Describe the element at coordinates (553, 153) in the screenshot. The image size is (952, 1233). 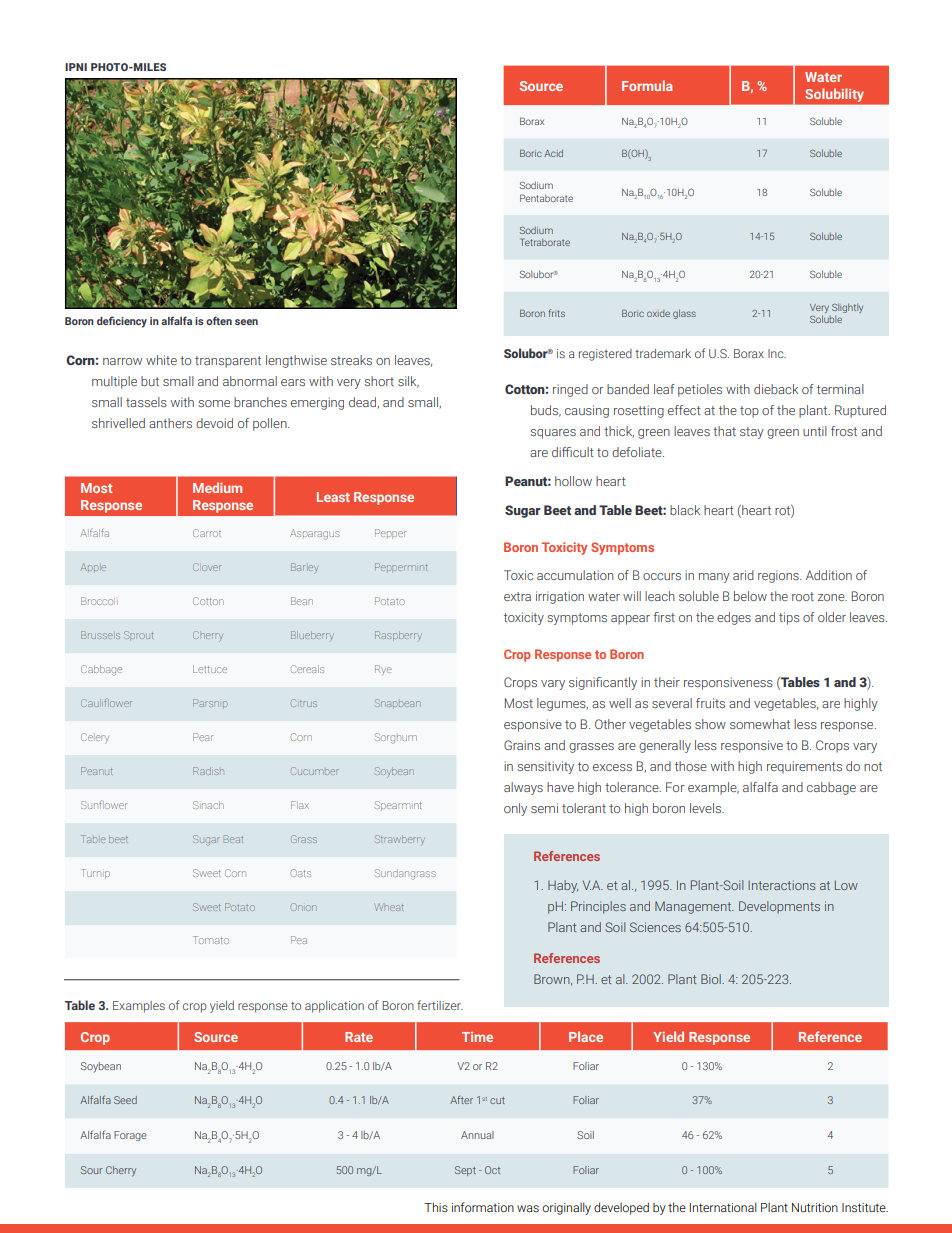
I see `Acid` at that location.
